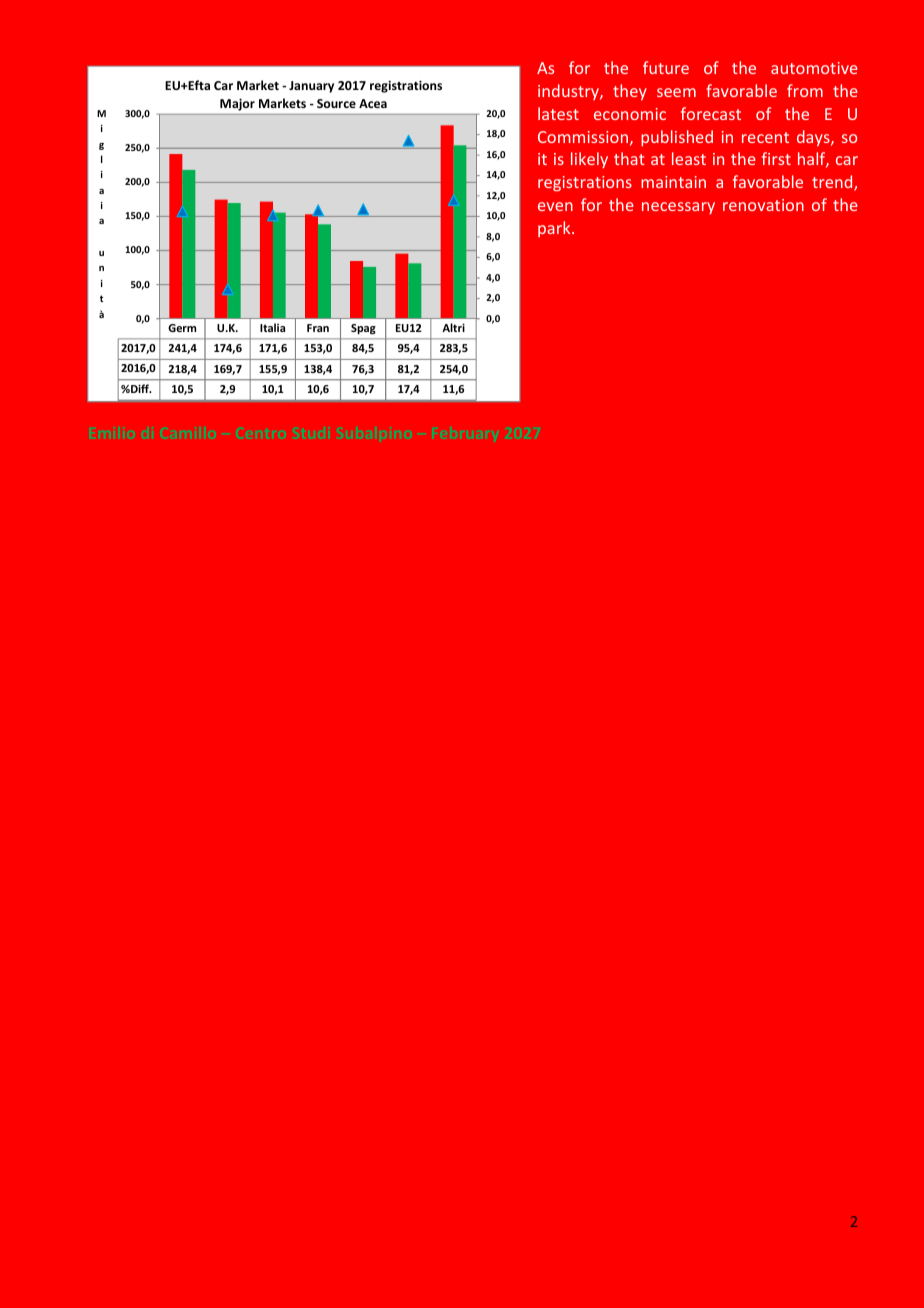 The height and width of the page is (1308, 924). I want to click on Altri, so click(453, 327).
